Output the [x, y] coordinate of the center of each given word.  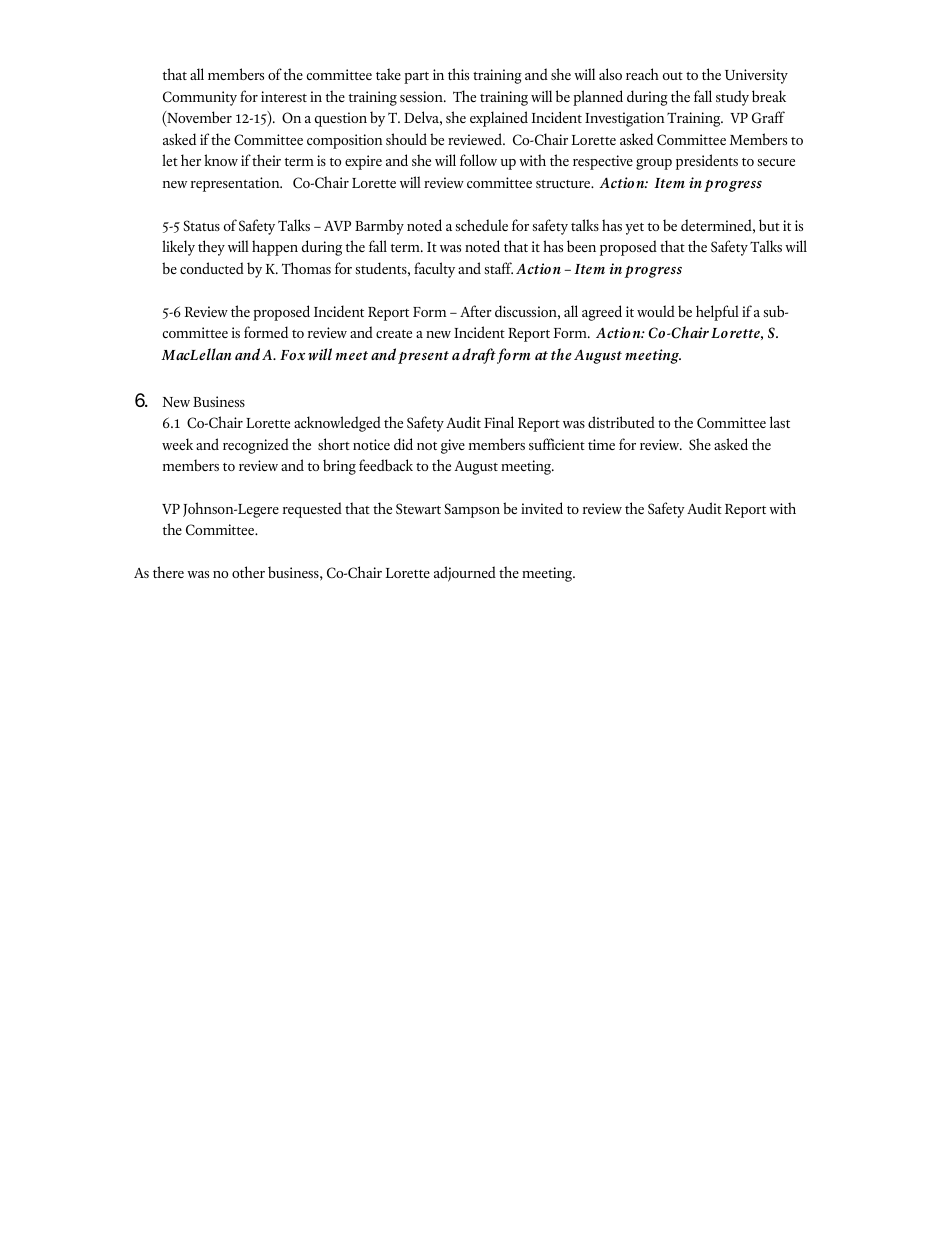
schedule [482, 225]
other [248, 572]
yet [634, 229]
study [732, 98]
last [780, 422]
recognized [256, 446]
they [211, 248]
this [458, 74]
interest [284, 96]
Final [499, 422]
